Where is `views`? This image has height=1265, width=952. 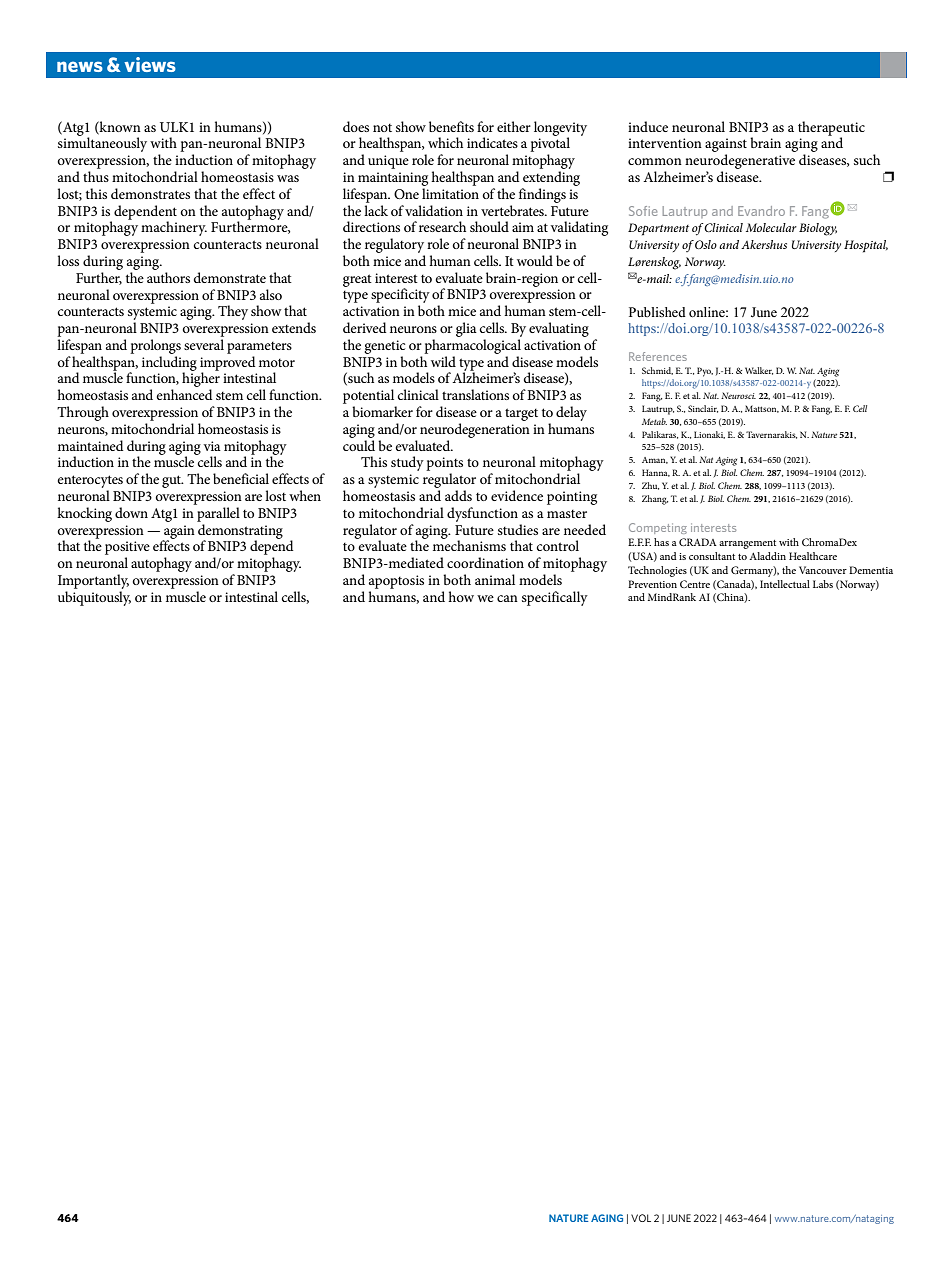
views is located at coordinates (150, 64).
